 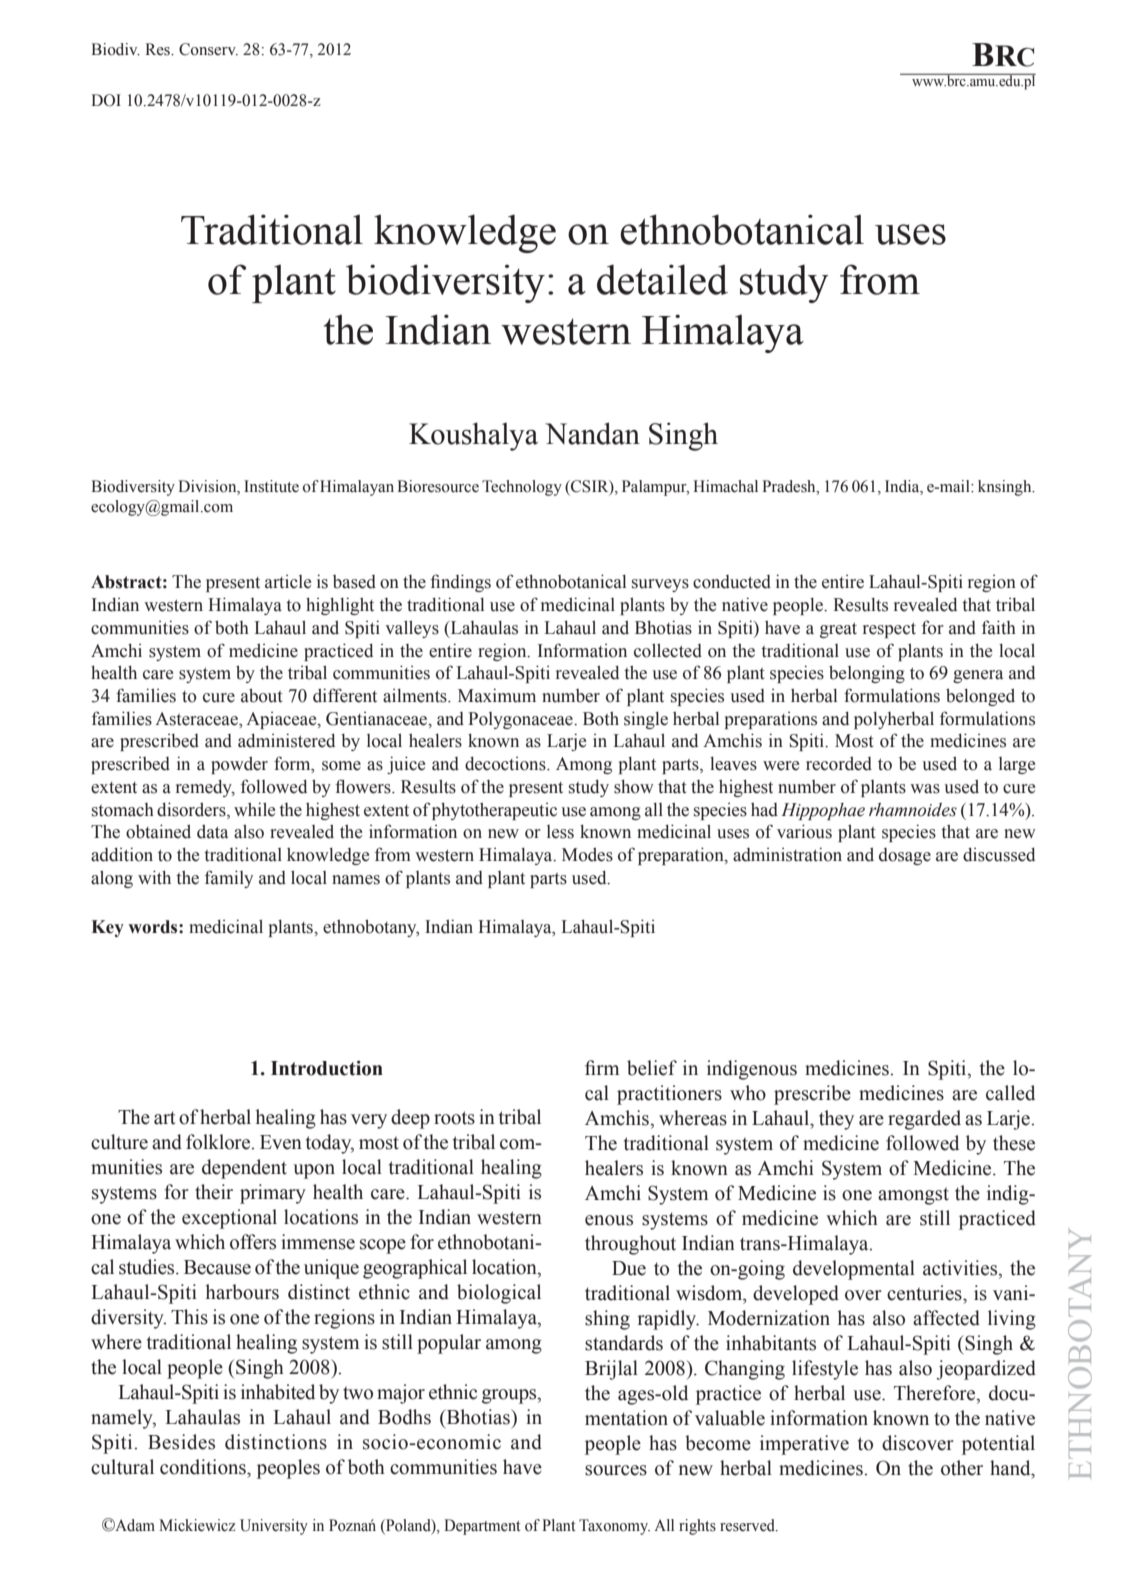 I want to click on respect, so click(x=889, y=630).
